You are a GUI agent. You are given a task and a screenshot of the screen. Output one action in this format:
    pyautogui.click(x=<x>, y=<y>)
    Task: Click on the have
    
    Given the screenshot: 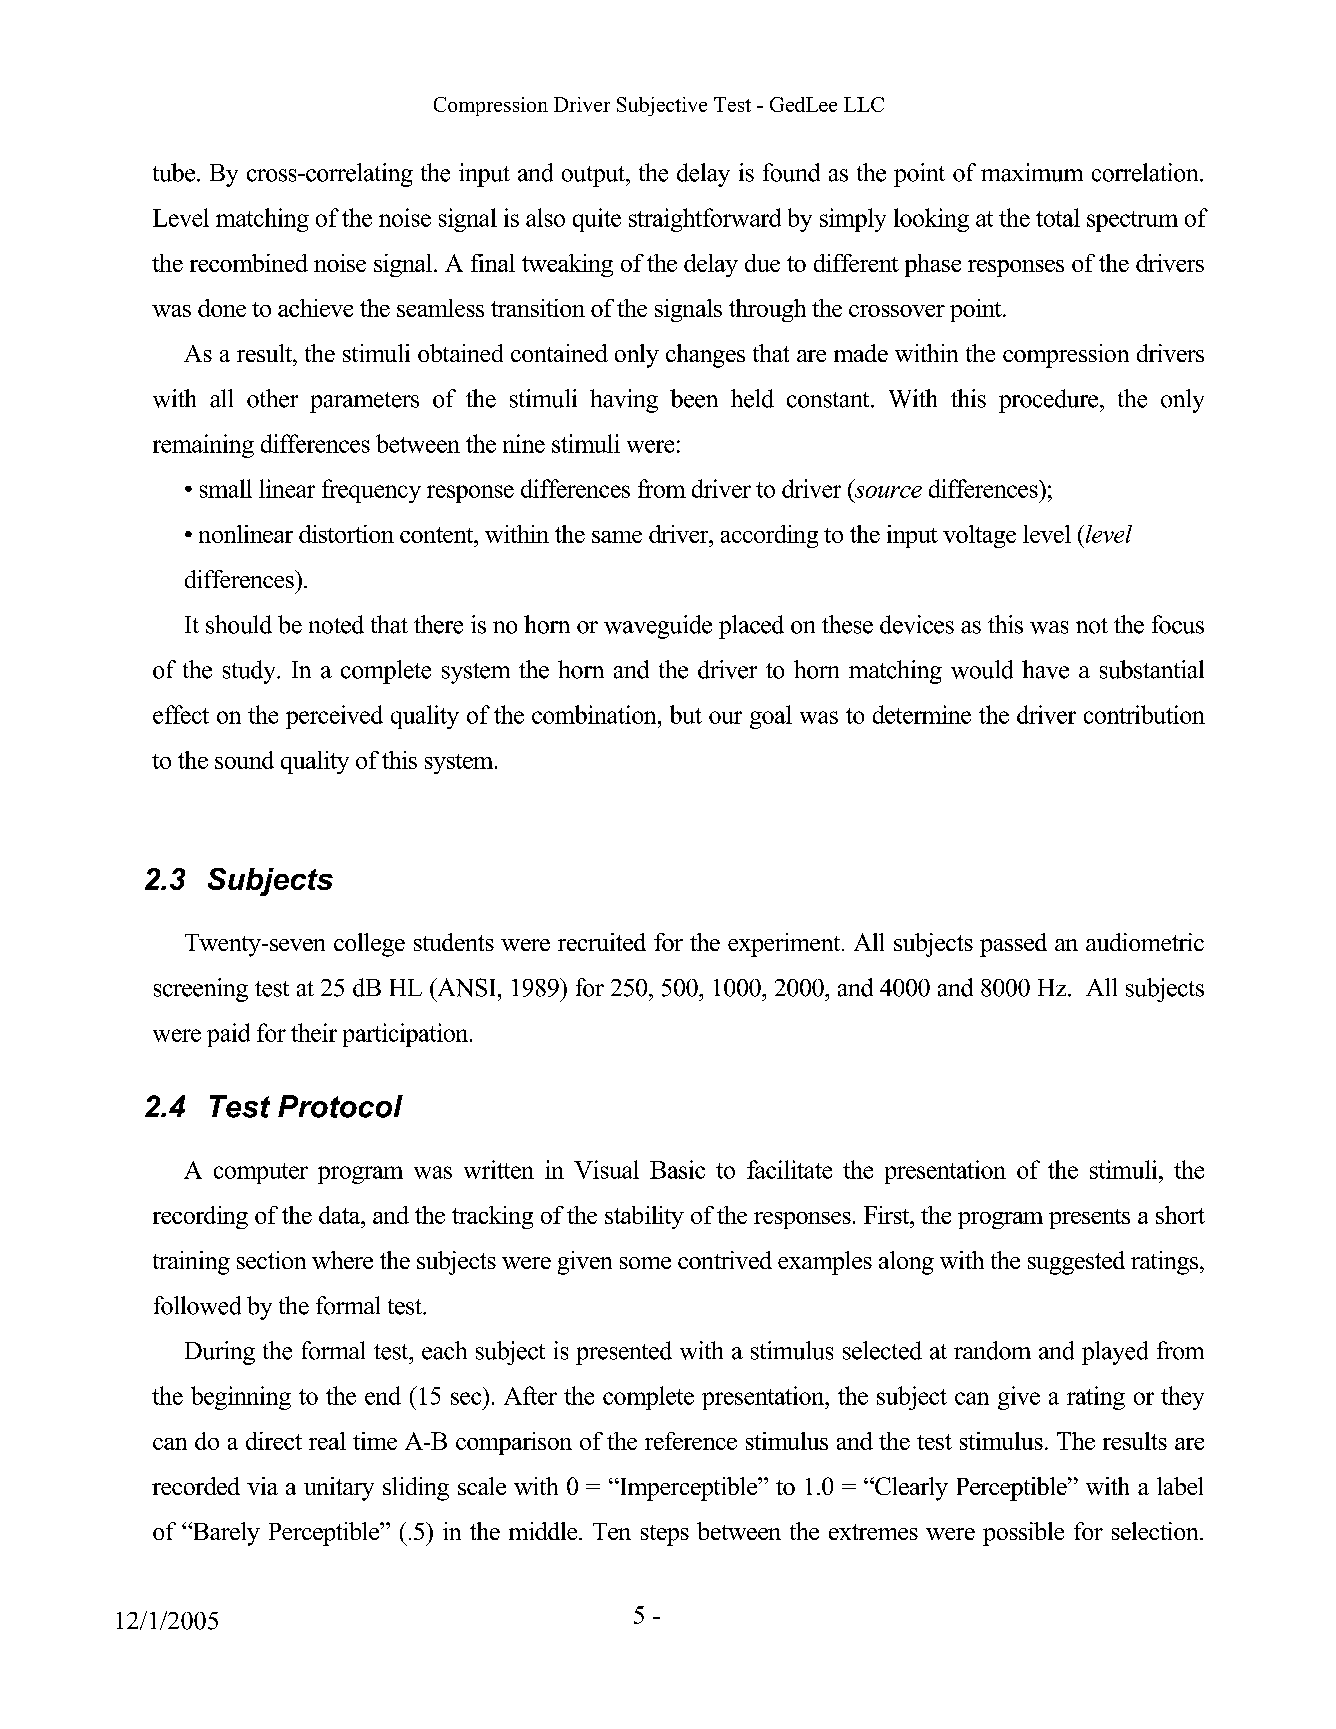 What is the action you would take?
    pyautogui.click(x=1045, y=669)
